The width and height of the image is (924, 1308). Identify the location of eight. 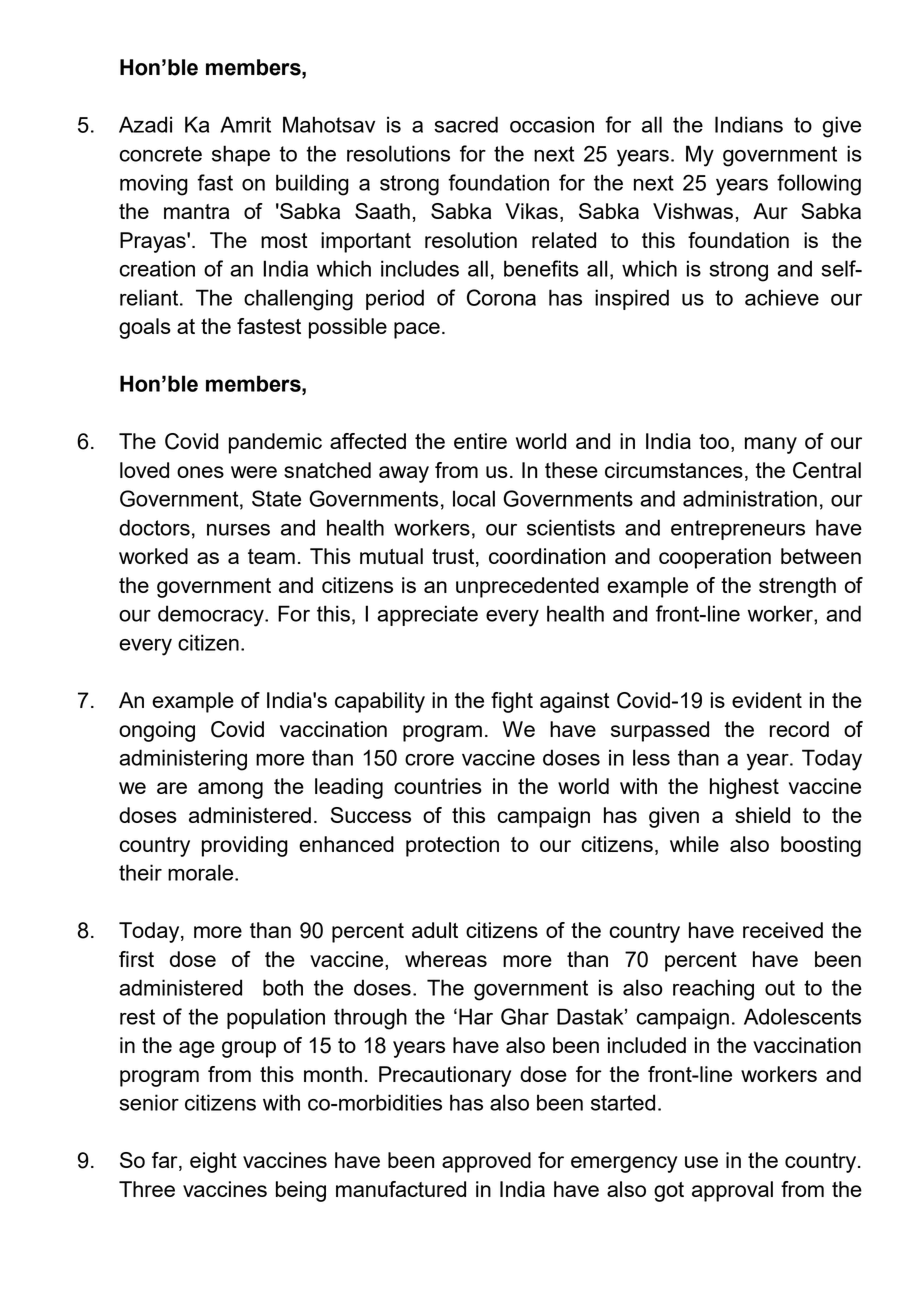
(213, 1162).
